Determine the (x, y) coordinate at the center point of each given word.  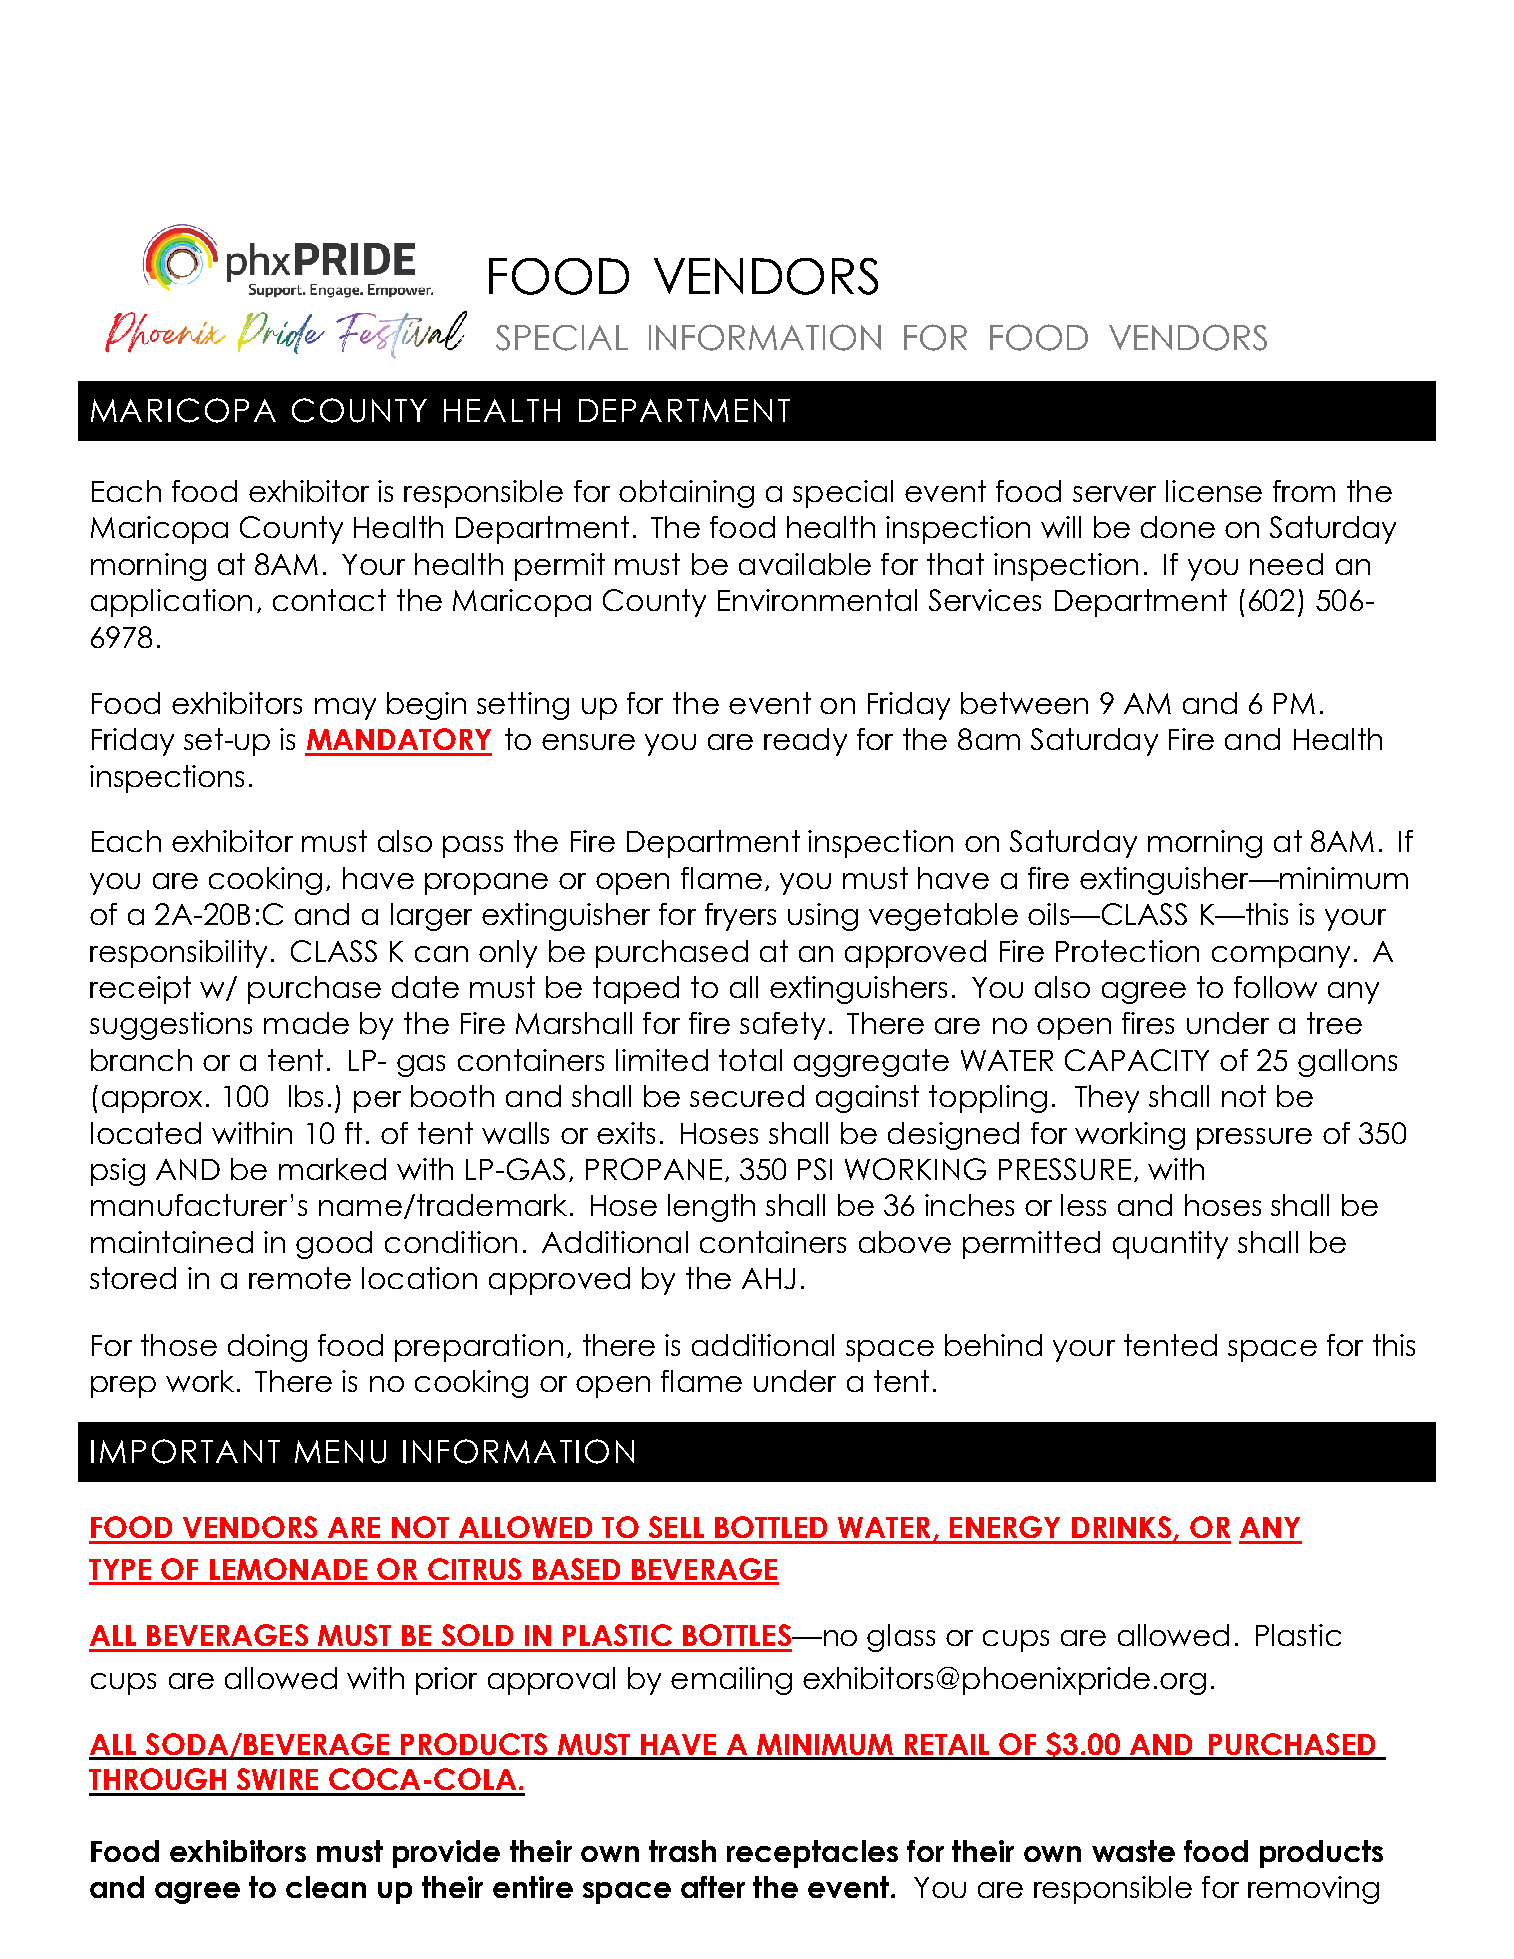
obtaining (686, 494)
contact (329, 600)
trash (682, 1851)
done (1178, 527)
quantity (1170, 1245)
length (711, 1208)
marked (332, 1169)
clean (326, 1887)
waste (1133, 1851)
